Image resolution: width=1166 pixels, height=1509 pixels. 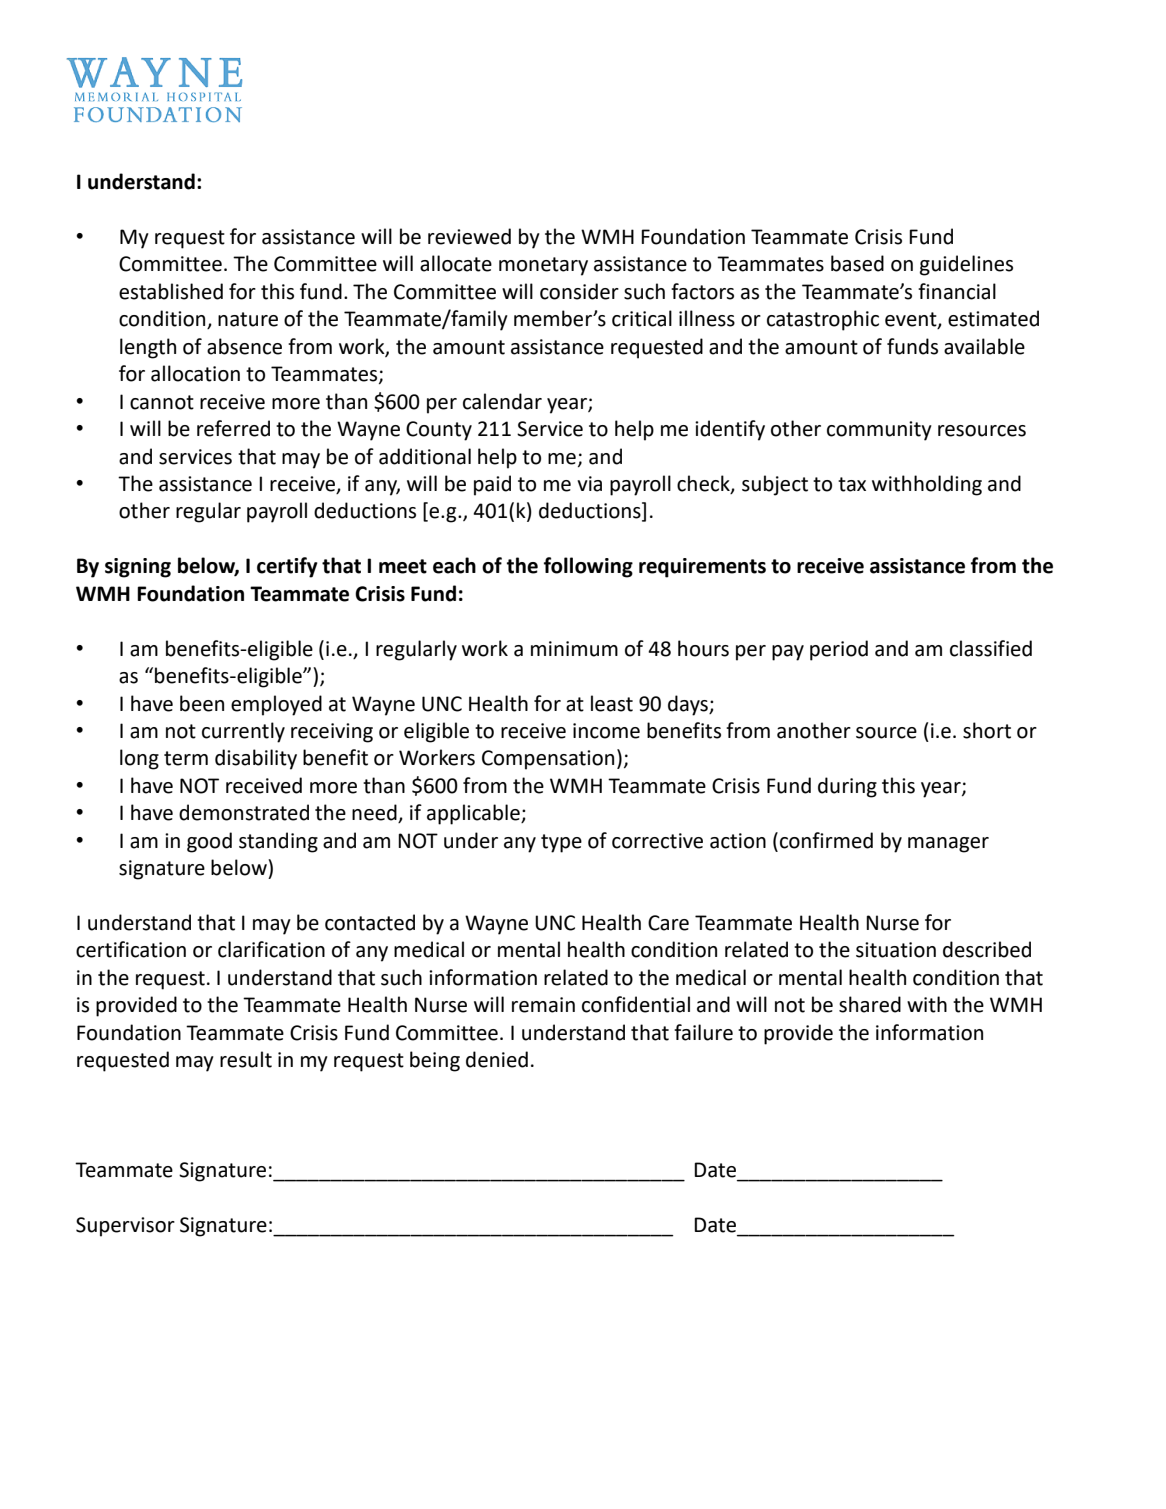 I want to click on shared, so click(x=870, y=1004).
